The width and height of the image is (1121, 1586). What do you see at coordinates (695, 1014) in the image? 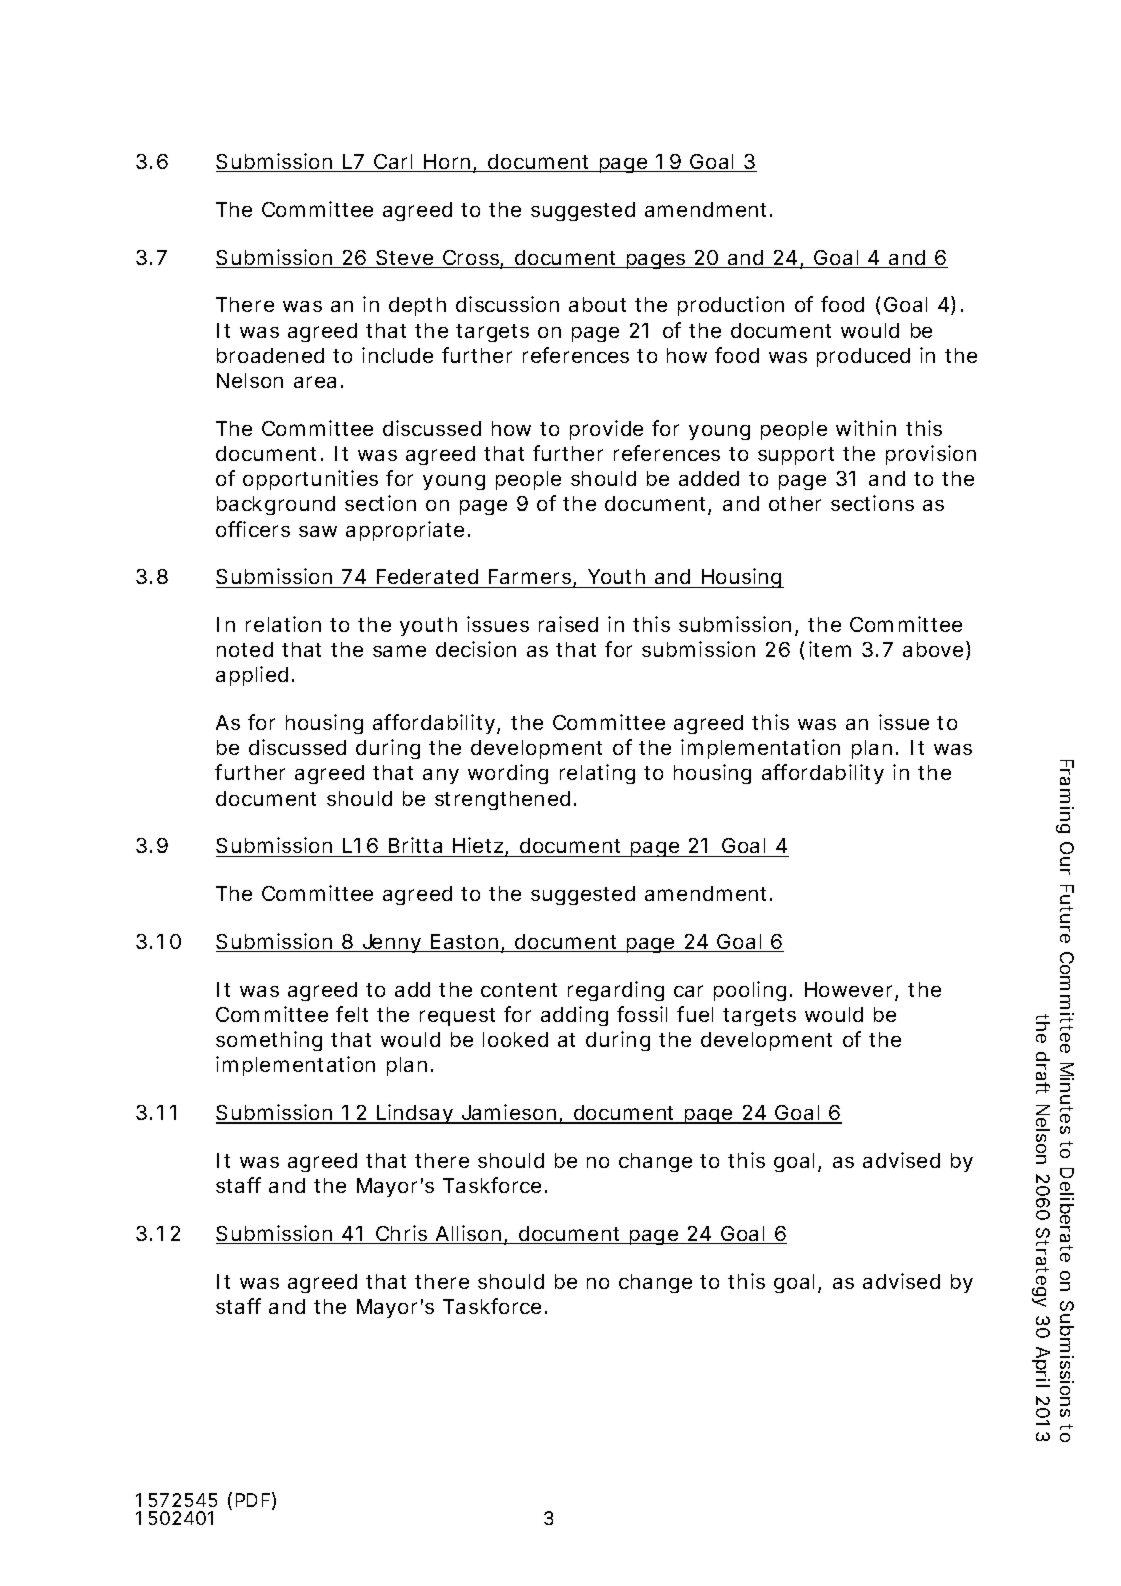
I see `fuel` at bounding box center [695, 1014].
